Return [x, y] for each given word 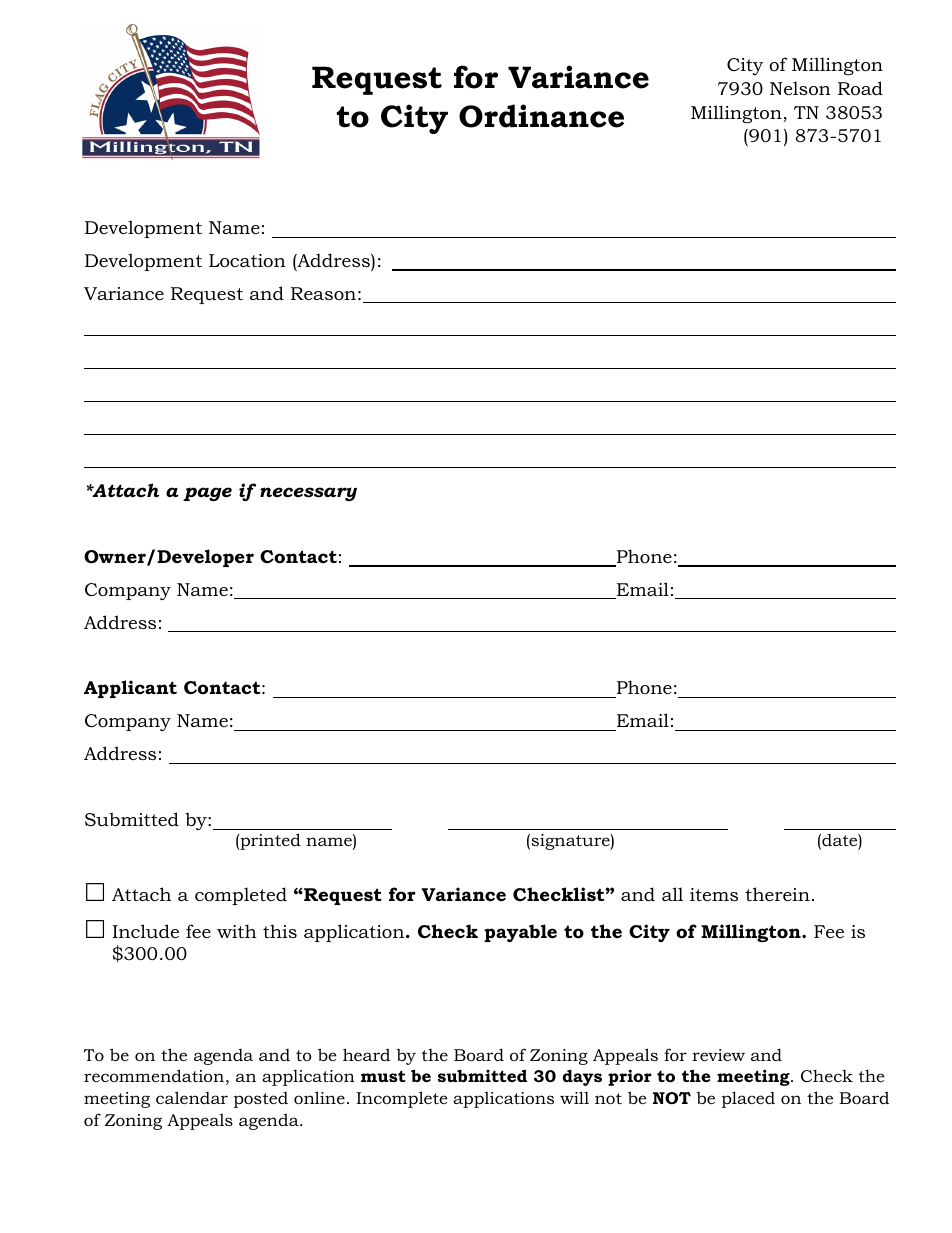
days [582, 1077]
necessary [308, 494]
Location [247, 261]
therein [777, 894]
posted [261, 1100]
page [207, 494]
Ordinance [541, 116]
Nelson [800, 88]
